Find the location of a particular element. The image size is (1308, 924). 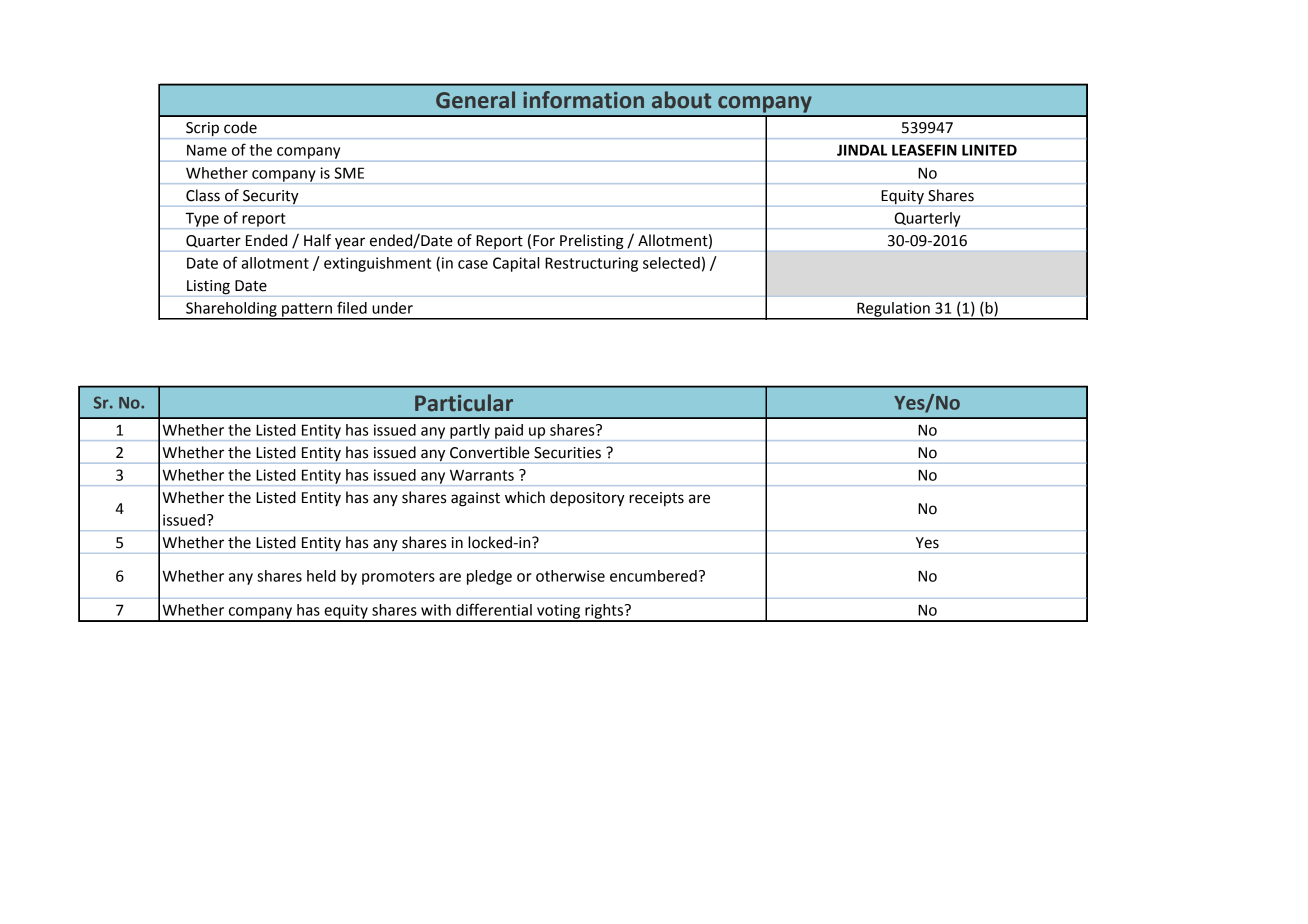

voting is located at coordinates (559, 612).
